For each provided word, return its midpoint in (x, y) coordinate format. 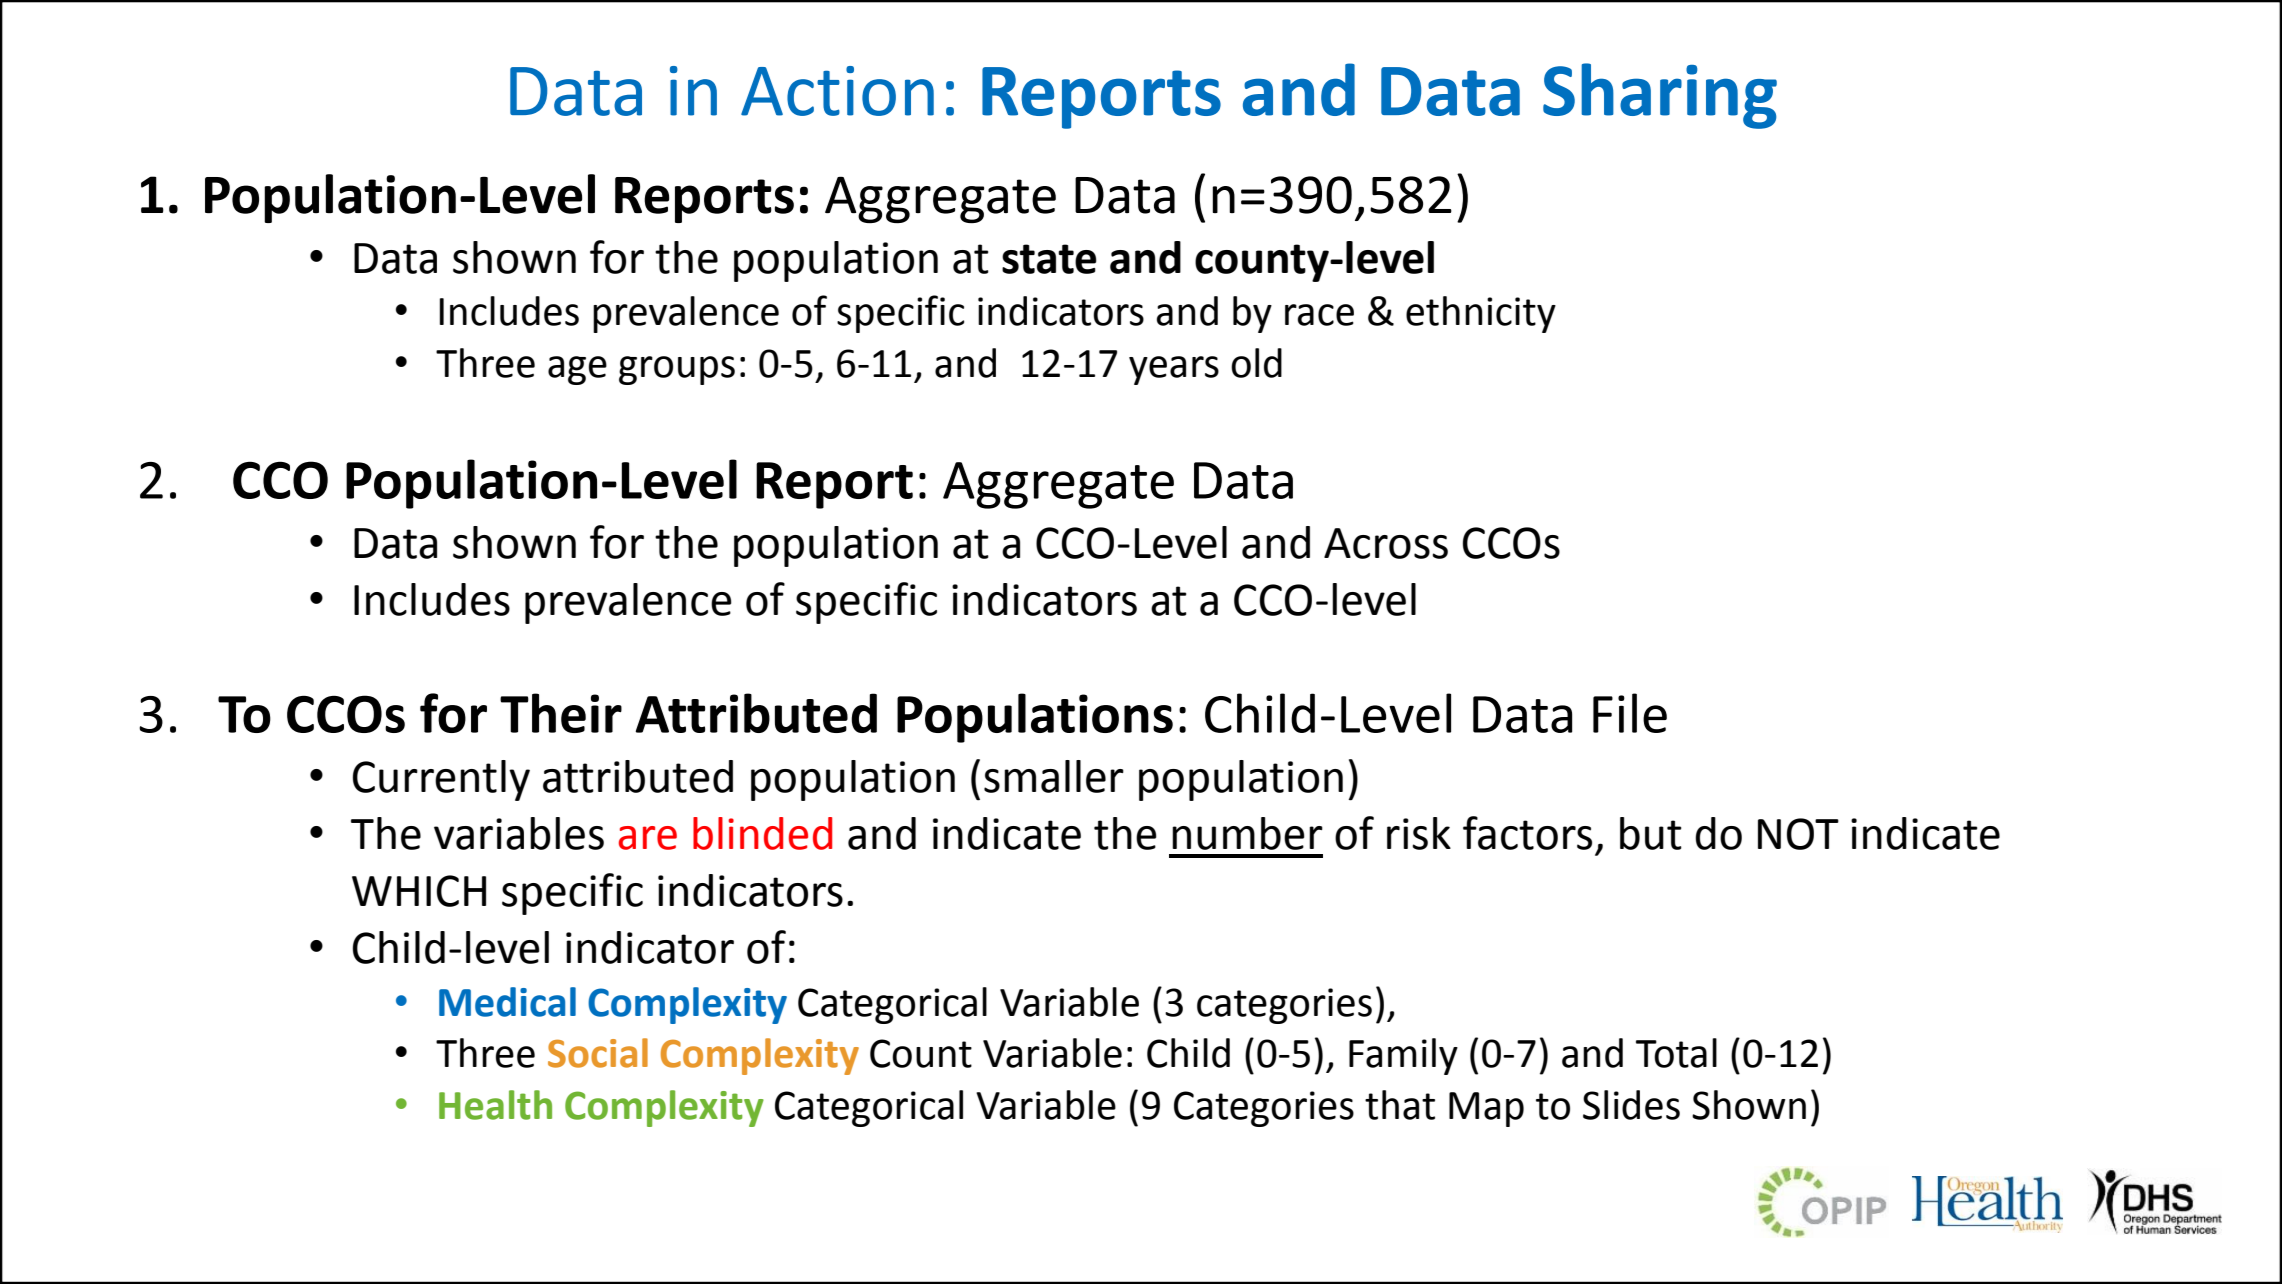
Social (598, 1053)
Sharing (1660, 96)
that (1400, 1105)
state (1049, 259)
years (1174, 370)
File (1630, 713)
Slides (1631, 1105)
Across (1386, 543)
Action (837, 91)
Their (561, 713)
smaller (1054, 776)
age (577, 370)
